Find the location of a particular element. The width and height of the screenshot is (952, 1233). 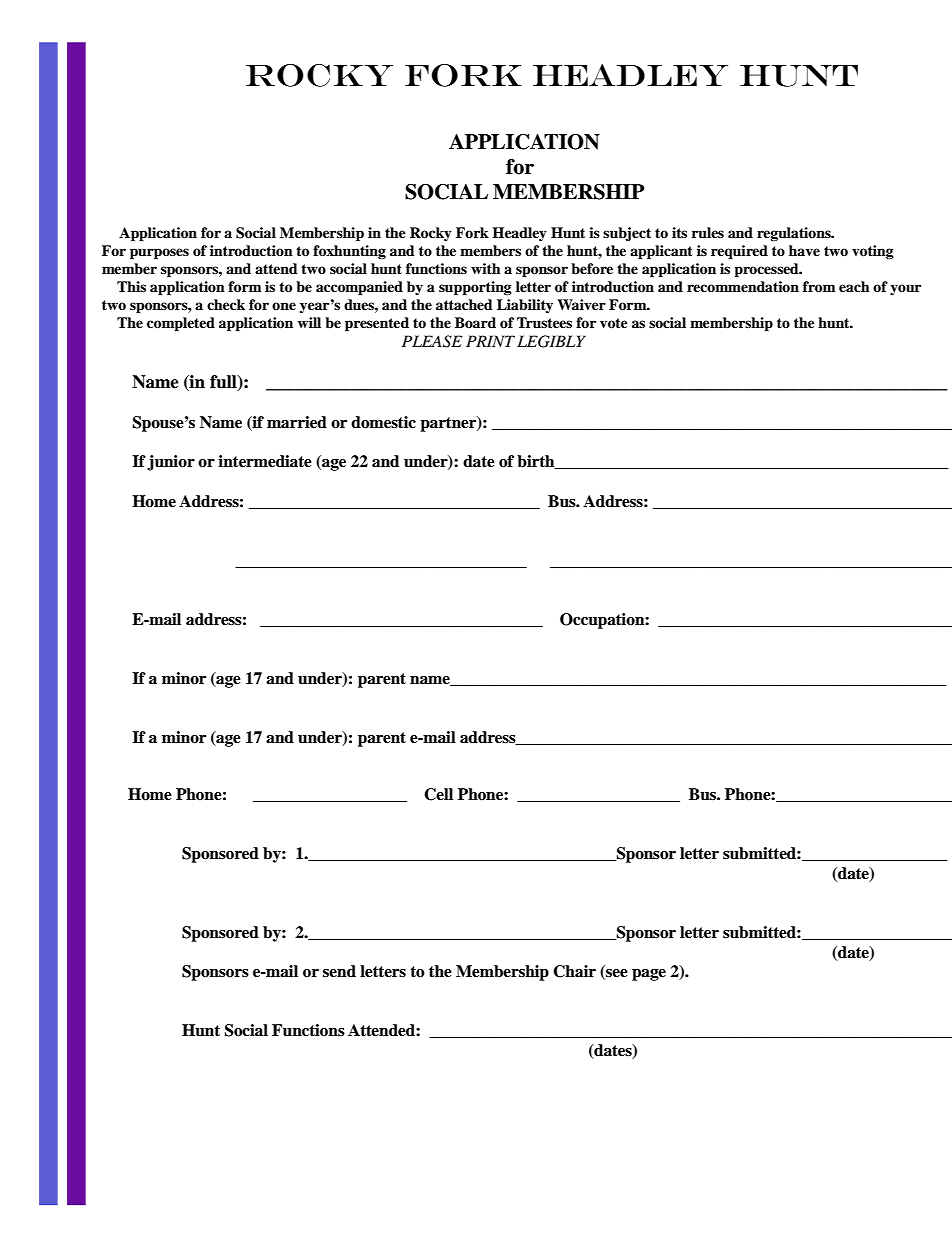

with is located at coordinates (486, 268).
